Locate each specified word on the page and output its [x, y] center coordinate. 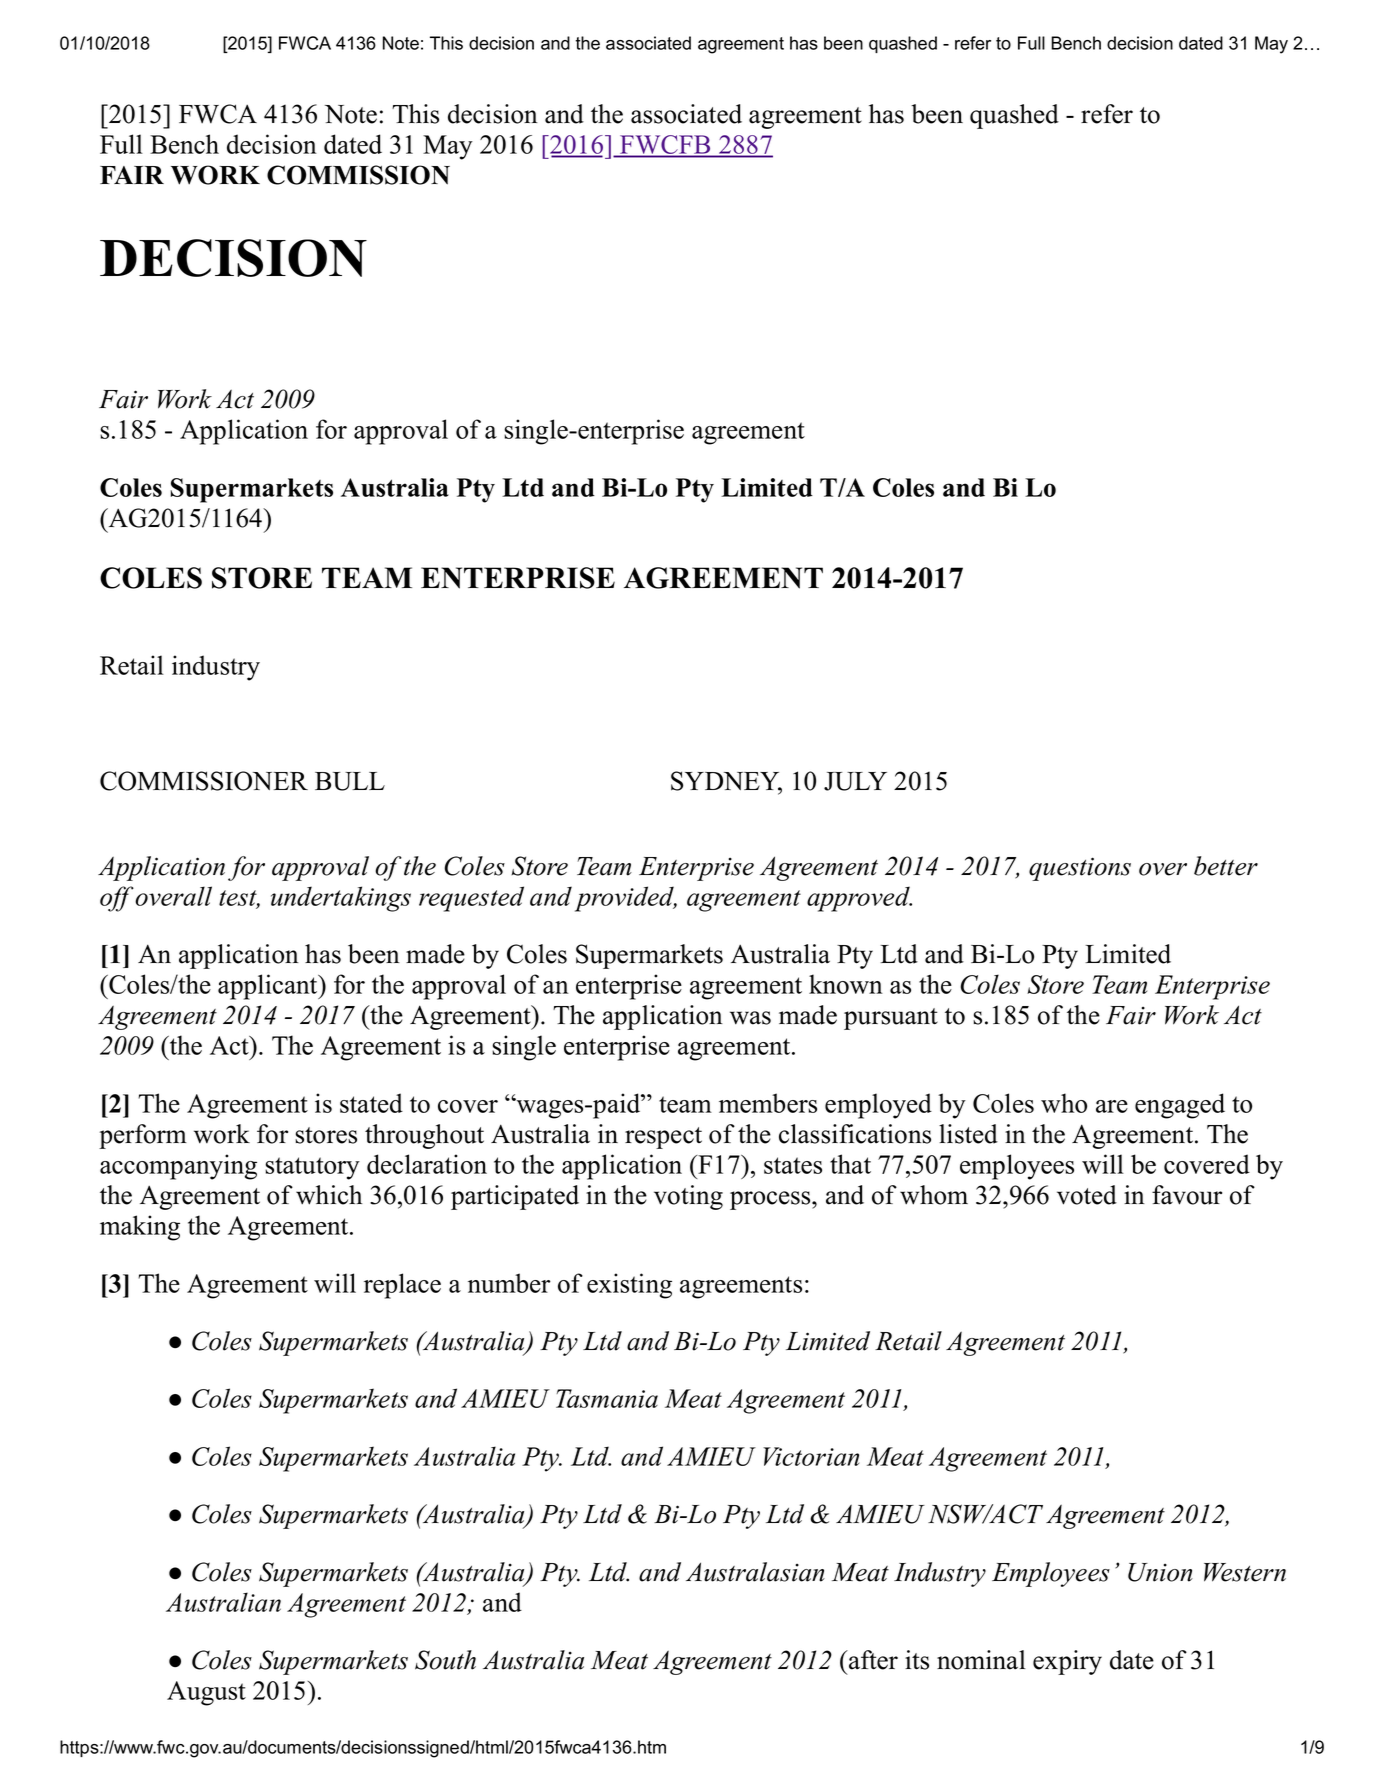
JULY [855, 781]
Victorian [811, 1456]
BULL [350, 781]
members [768, 1103]
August [206, 1693]
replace [402, 1286]
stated [371, 1103]
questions [1080, 869]
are [1112, 1106]
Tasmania [607, 1398]
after [872, 1660]
